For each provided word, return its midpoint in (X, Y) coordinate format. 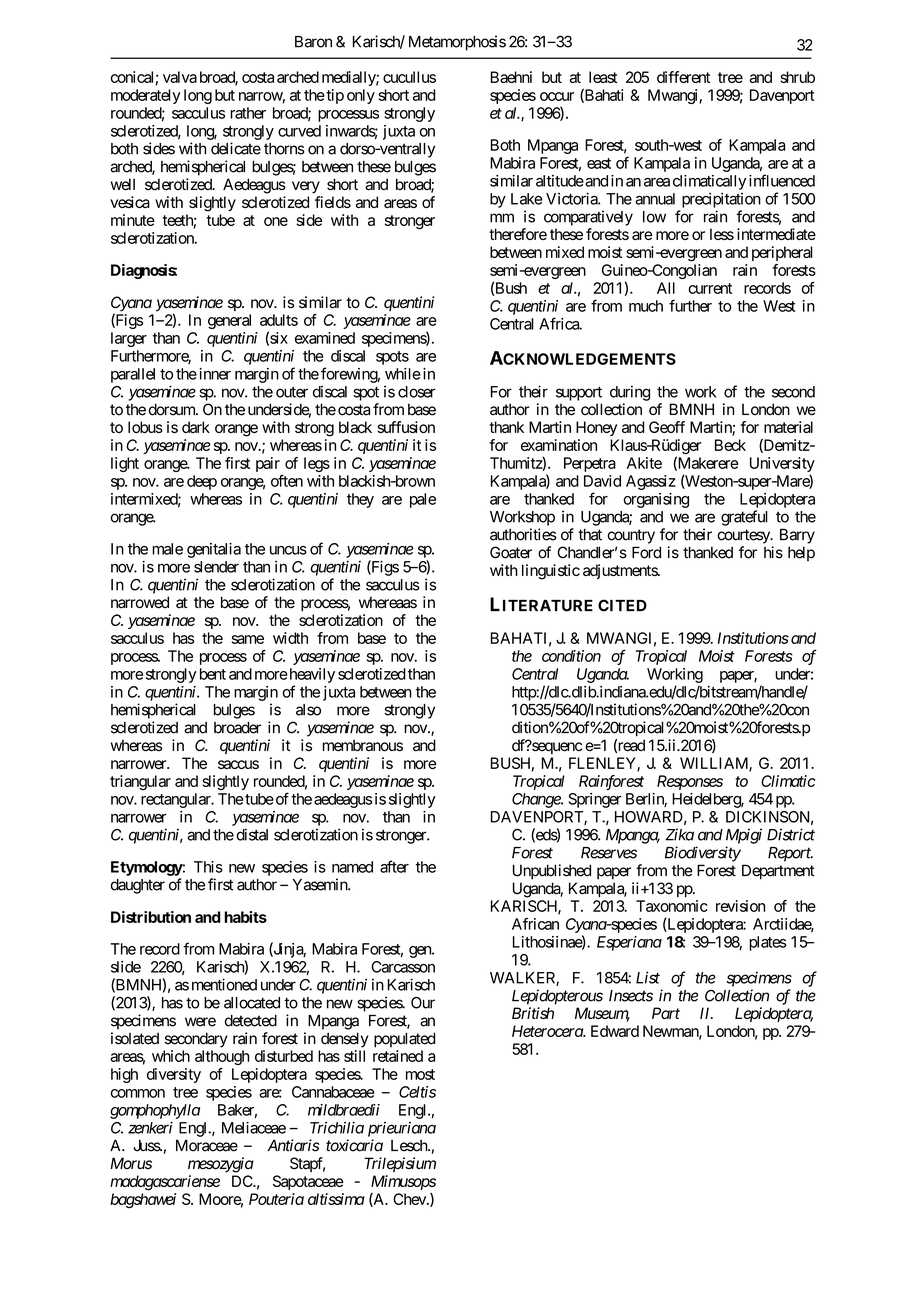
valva (180, 77)
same (248, 639)
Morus (131, 1163)
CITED (622, 605)
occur (557, 96)
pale (423, 500)
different (683, 77)
